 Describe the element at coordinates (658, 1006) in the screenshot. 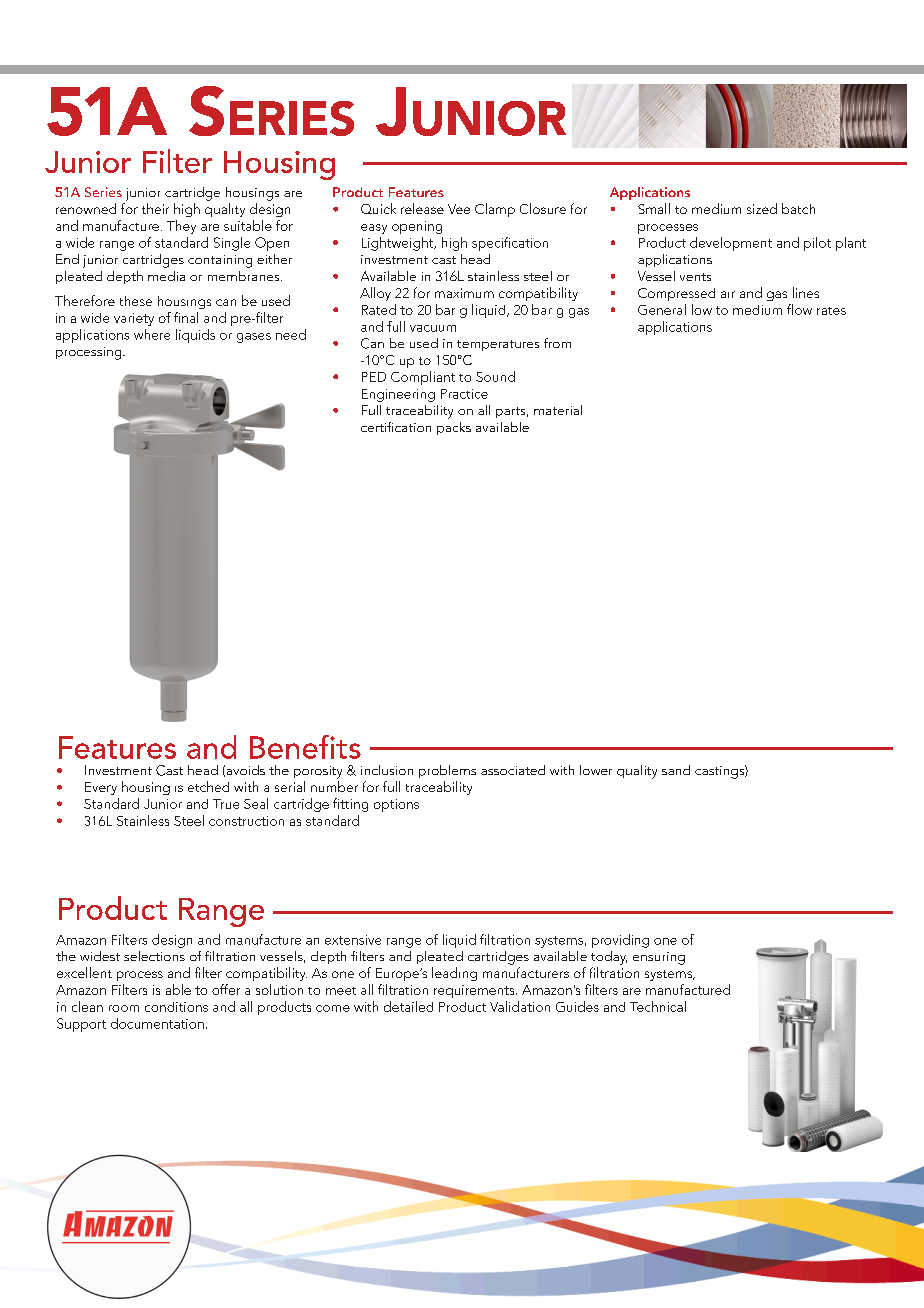

I see `Technical` at that location.
